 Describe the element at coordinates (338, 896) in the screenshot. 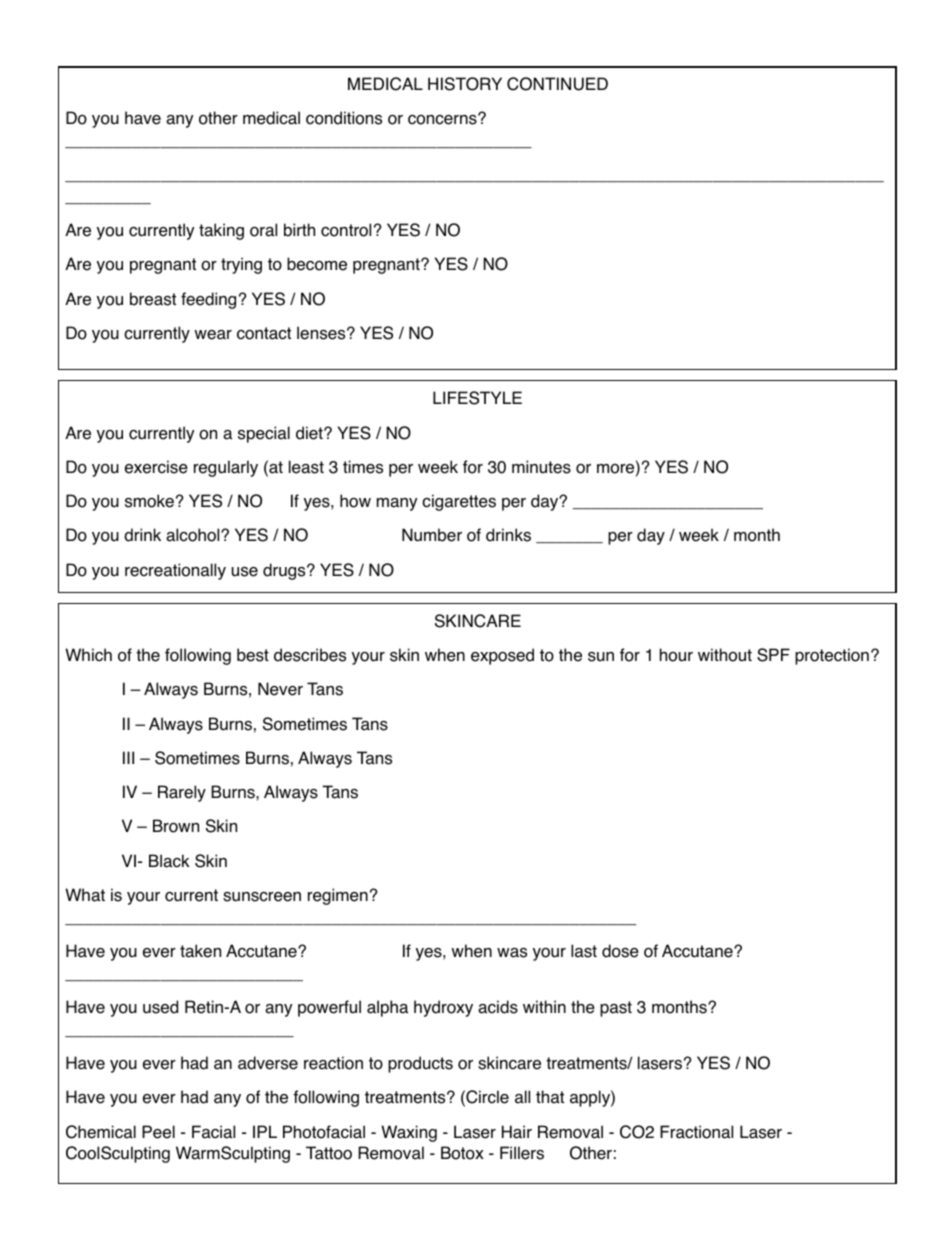

I see `regimen` at that location.
